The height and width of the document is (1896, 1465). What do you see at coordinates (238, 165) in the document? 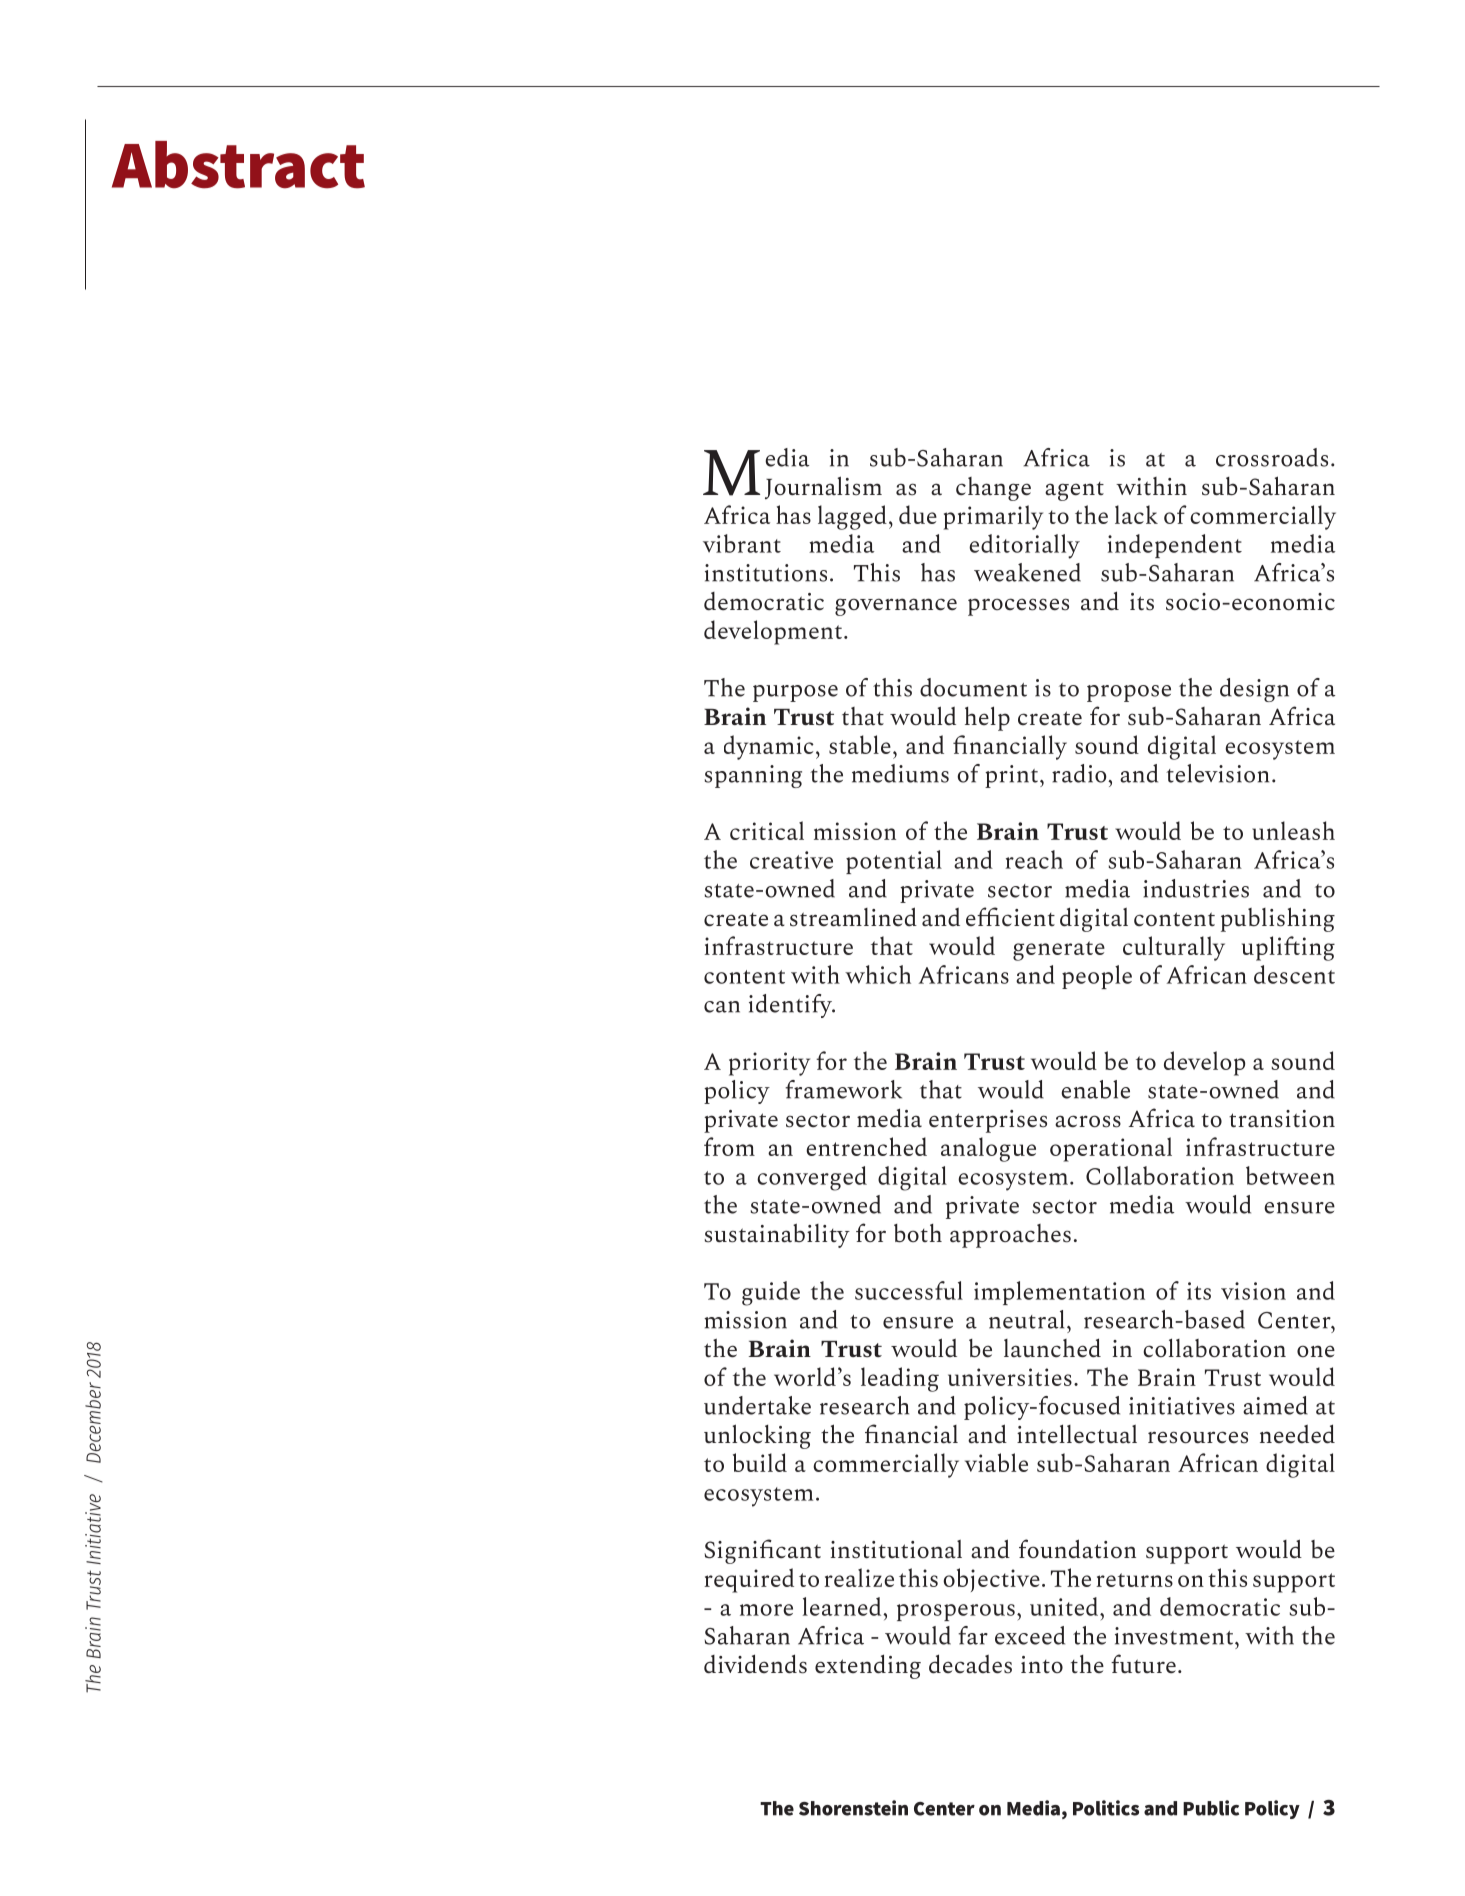
I see `Abstract` at bounding box center [238, 165].
